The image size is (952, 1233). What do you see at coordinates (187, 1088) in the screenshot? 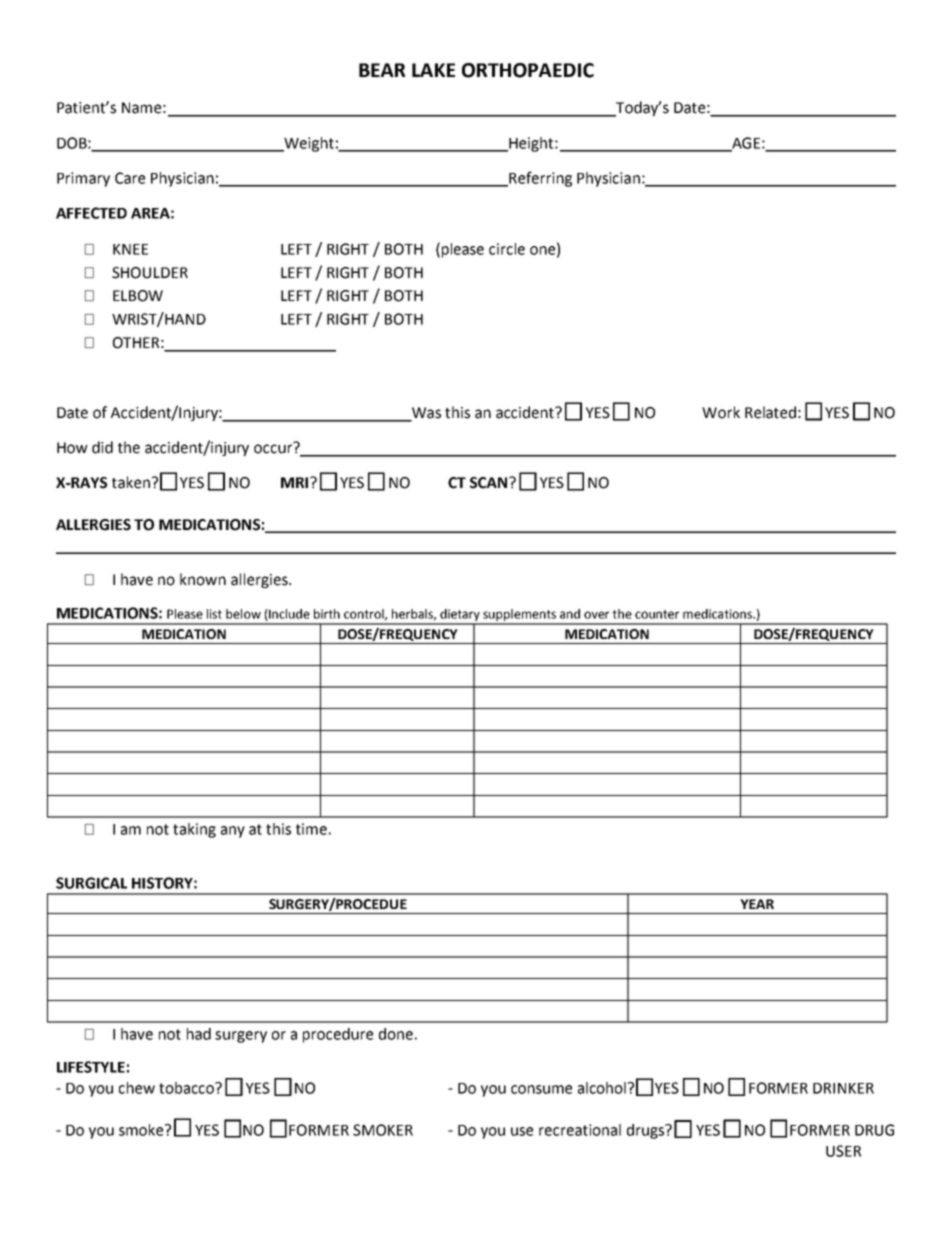
I see `tobacco` at bounding box center [187, 1088].
